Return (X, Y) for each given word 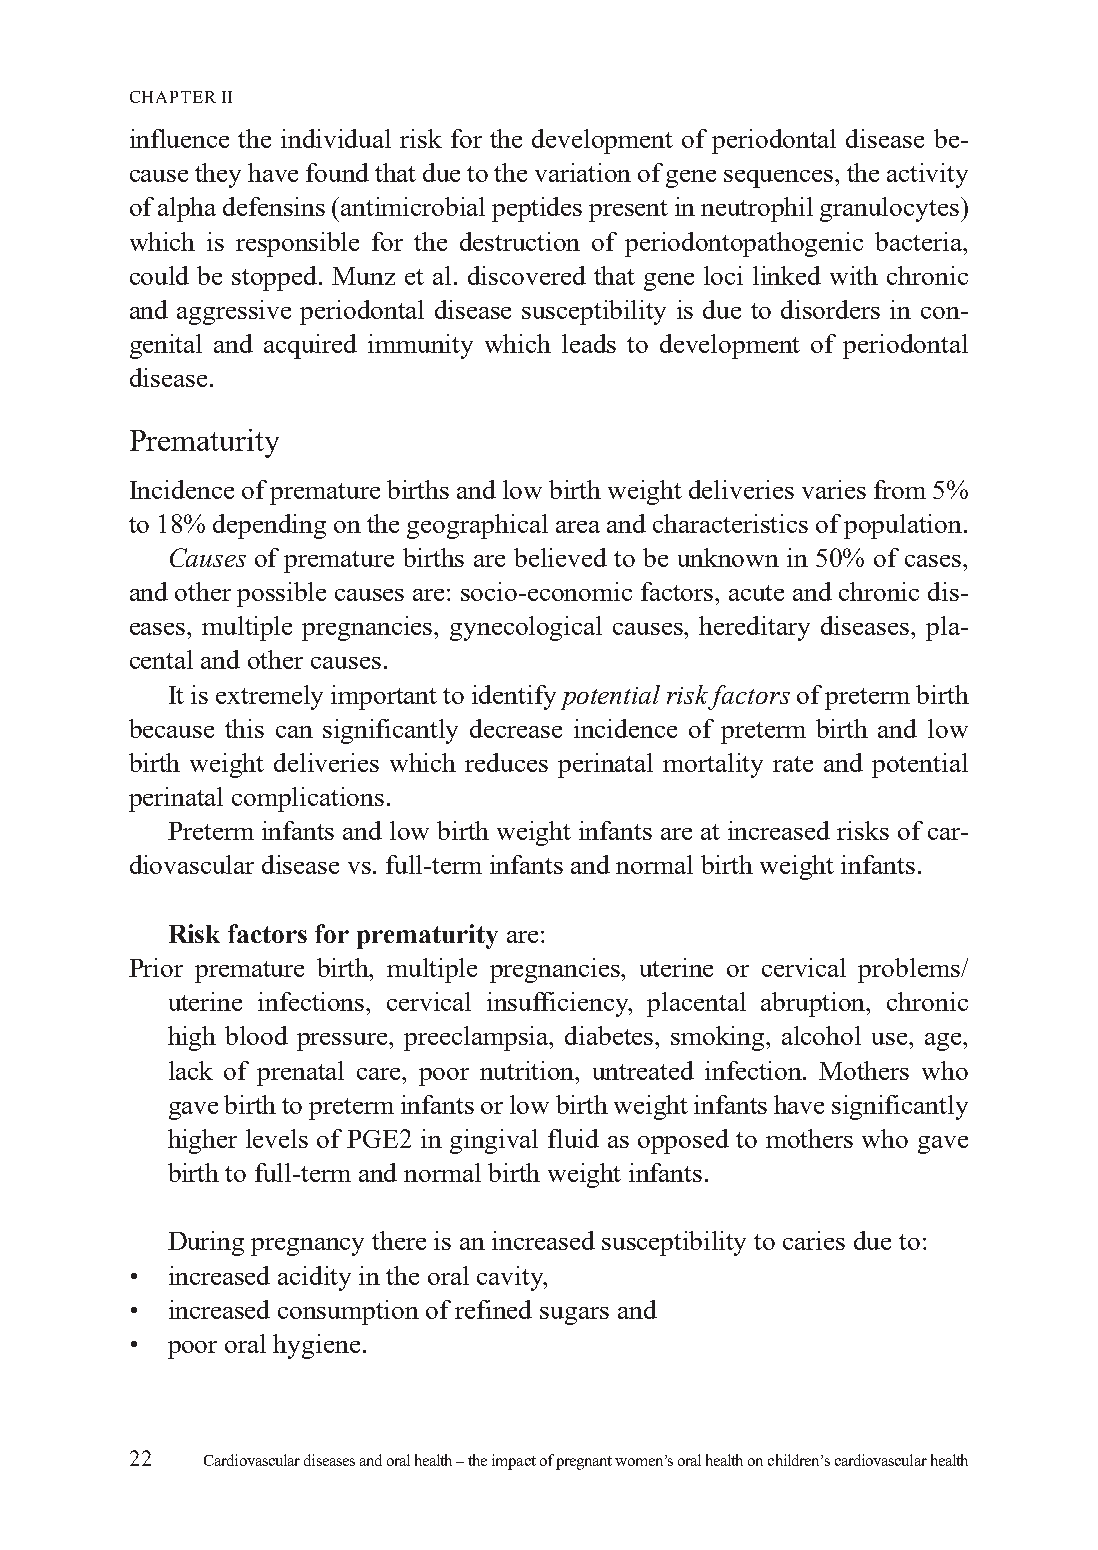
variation (583, 172)
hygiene (316, 1346)
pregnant (584, 1463)
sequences (780, 179)
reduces (506, 762)
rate (793, 764)
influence (179, 138)
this (244, 728)
